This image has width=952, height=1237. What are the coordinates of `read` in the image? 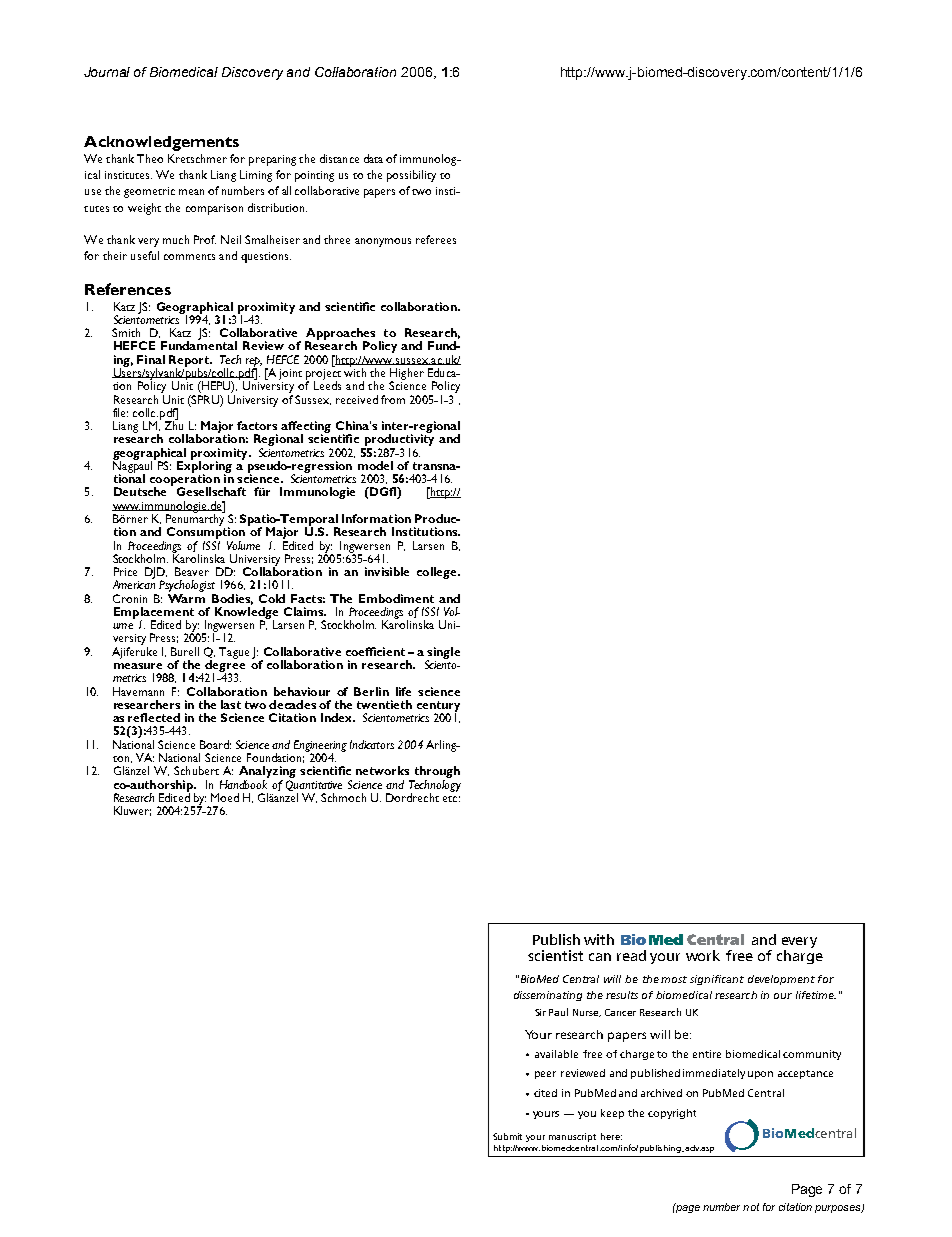 It's located at (631, 955).
